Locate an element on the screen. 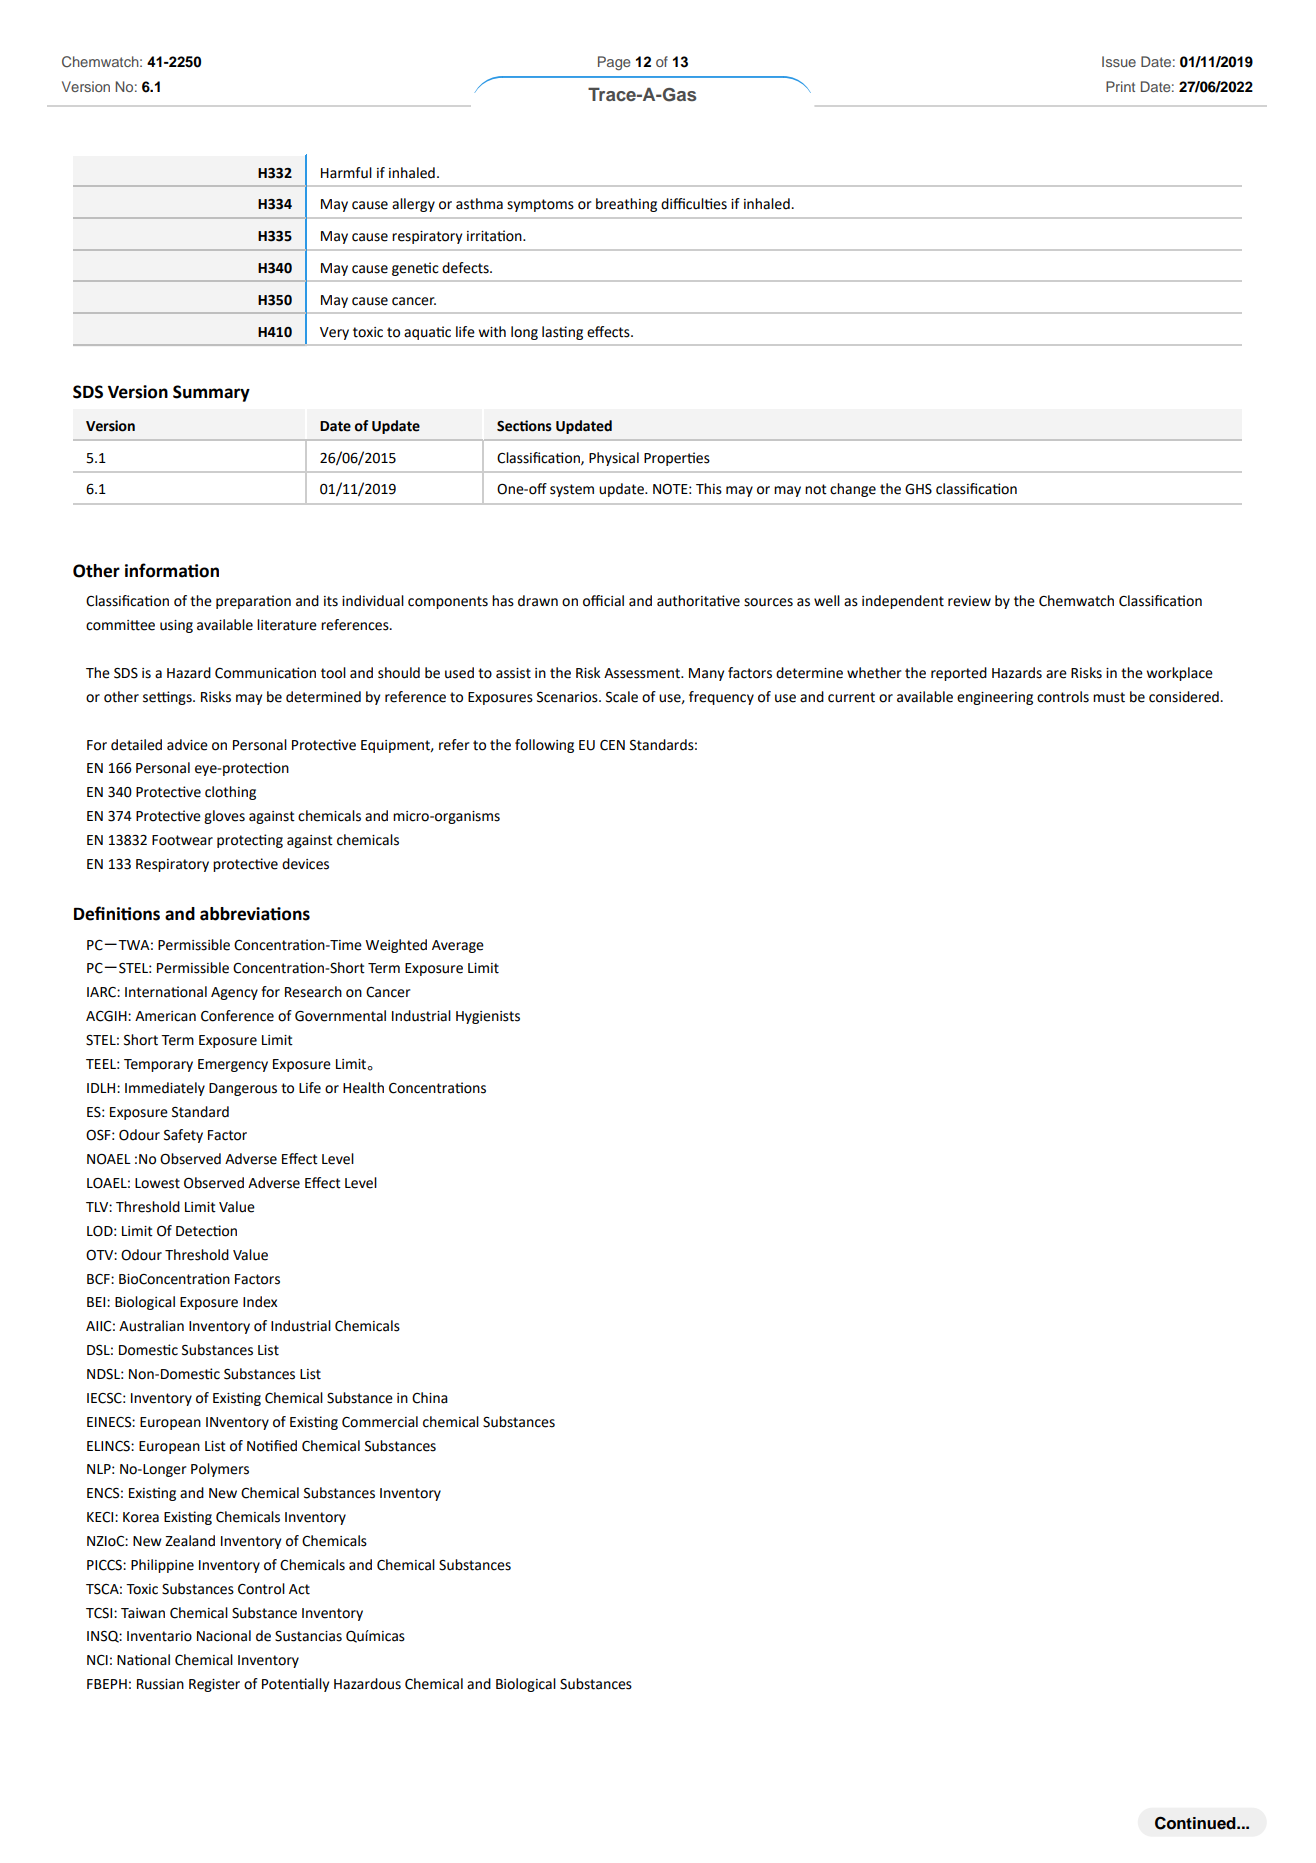 The width and height of the screenshot is (1316, 1863). authoritative is located at coordinates (698, 601).
